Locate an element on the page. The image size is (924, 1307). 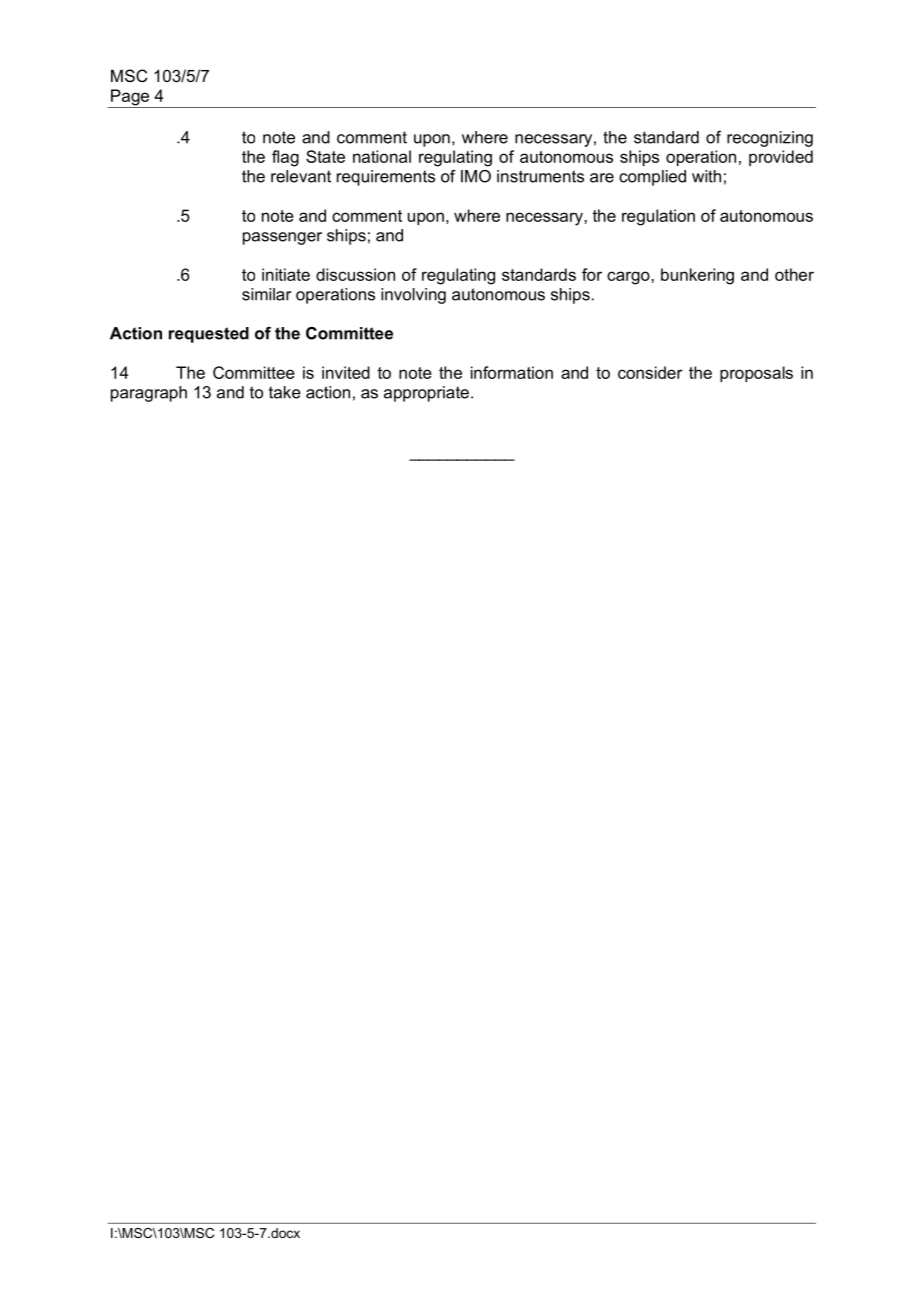
discussion is located at coordinates (355, 274).
